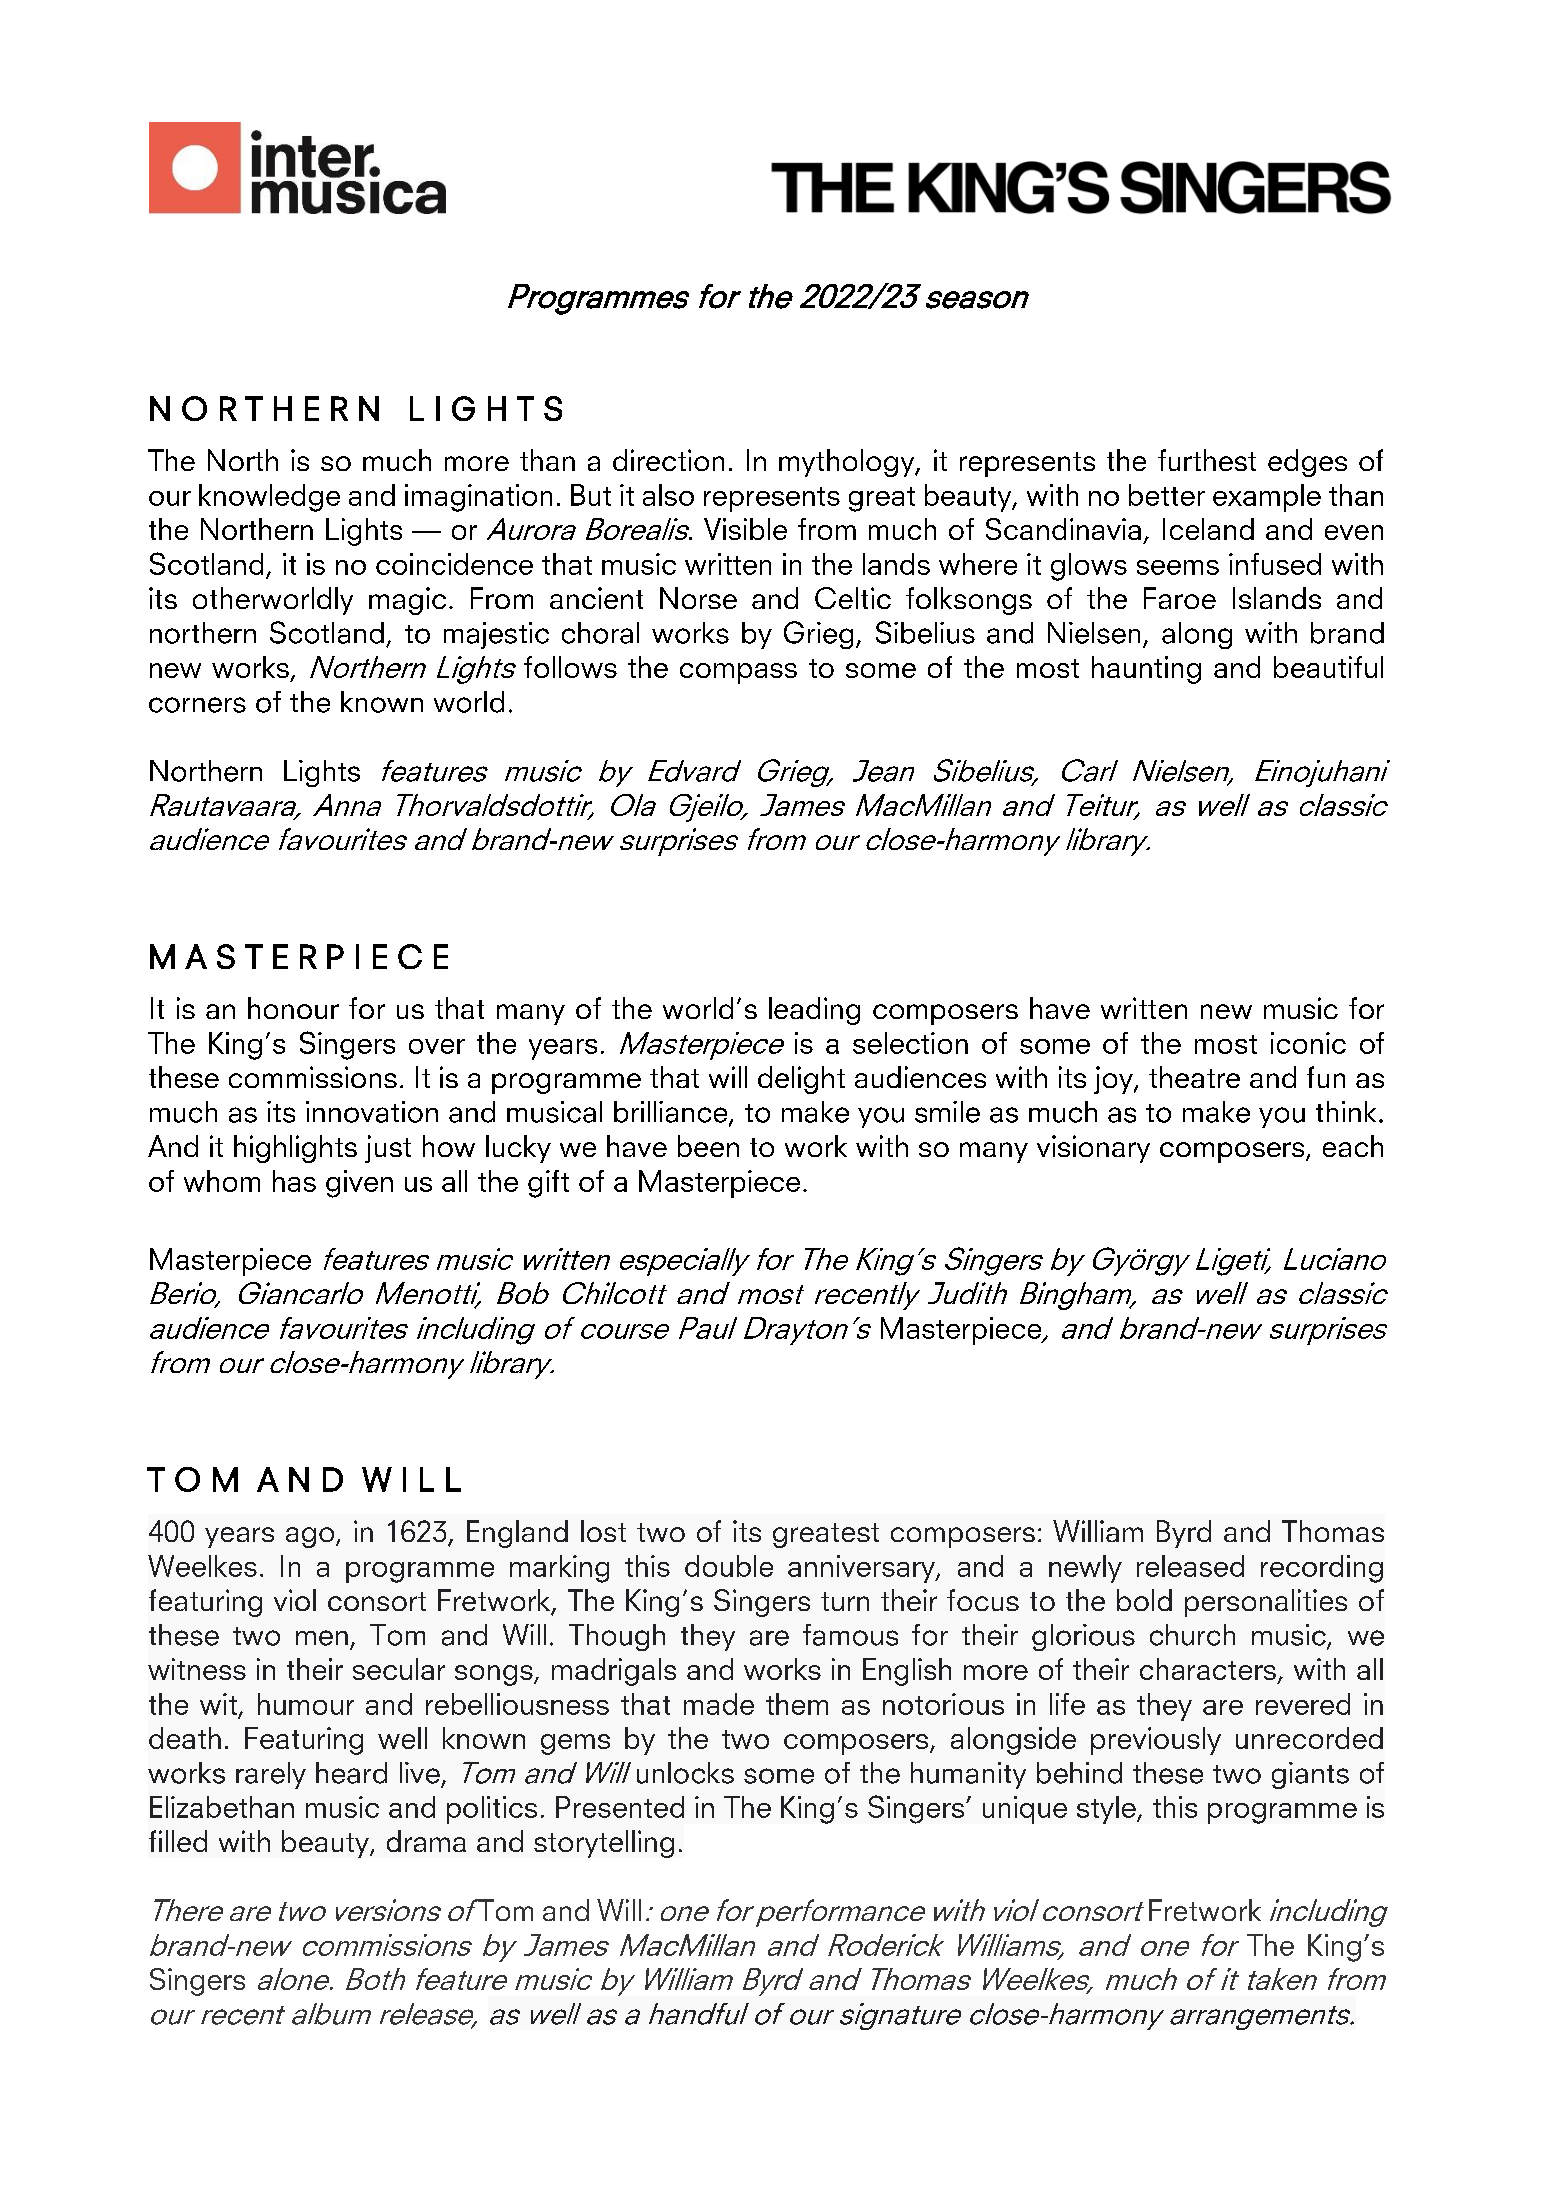  I want to click on Visible, so click(745, 529).
